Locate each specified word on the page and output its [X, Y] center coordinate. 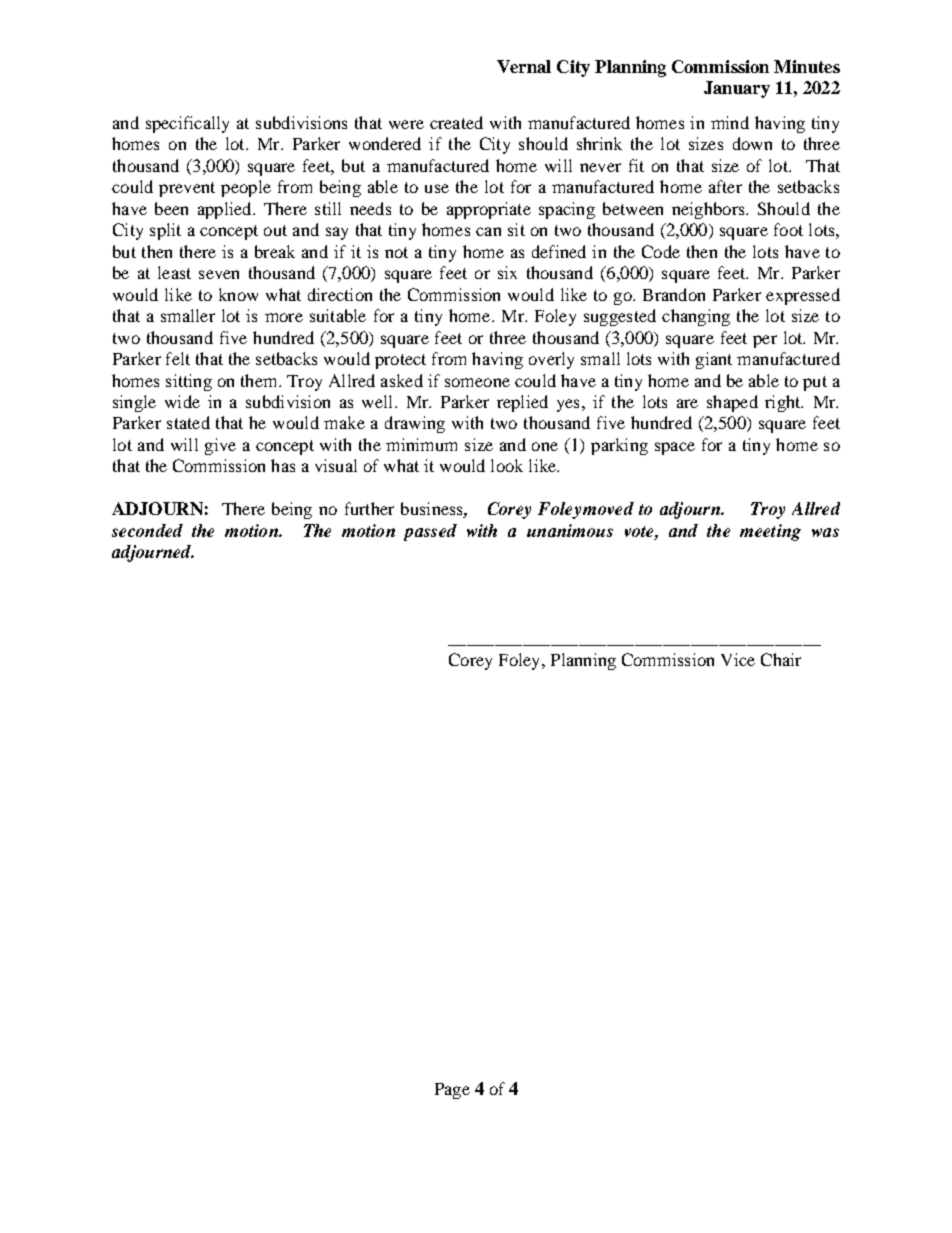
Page [452, 1091]
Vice [738, 659]
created [456, 122]
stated [188, 422]
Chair [781, 659]
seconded [147, 530]
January [737, 89]
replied [522, 403]
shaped [732, 403]
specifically [187, 124]
